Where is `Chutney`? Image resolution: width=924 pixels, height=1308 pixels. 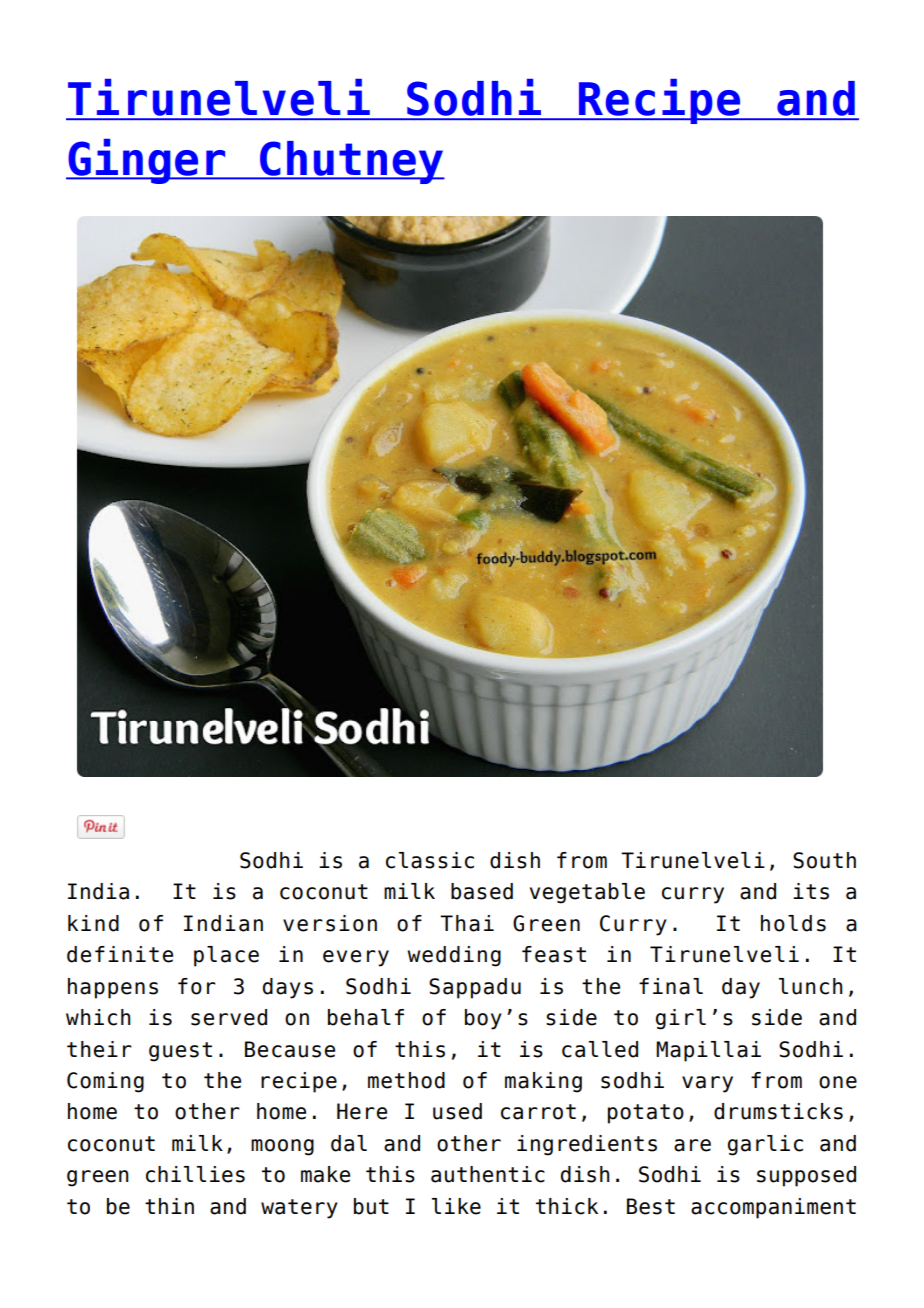 Chutney is located at coordinates (351, 162).
